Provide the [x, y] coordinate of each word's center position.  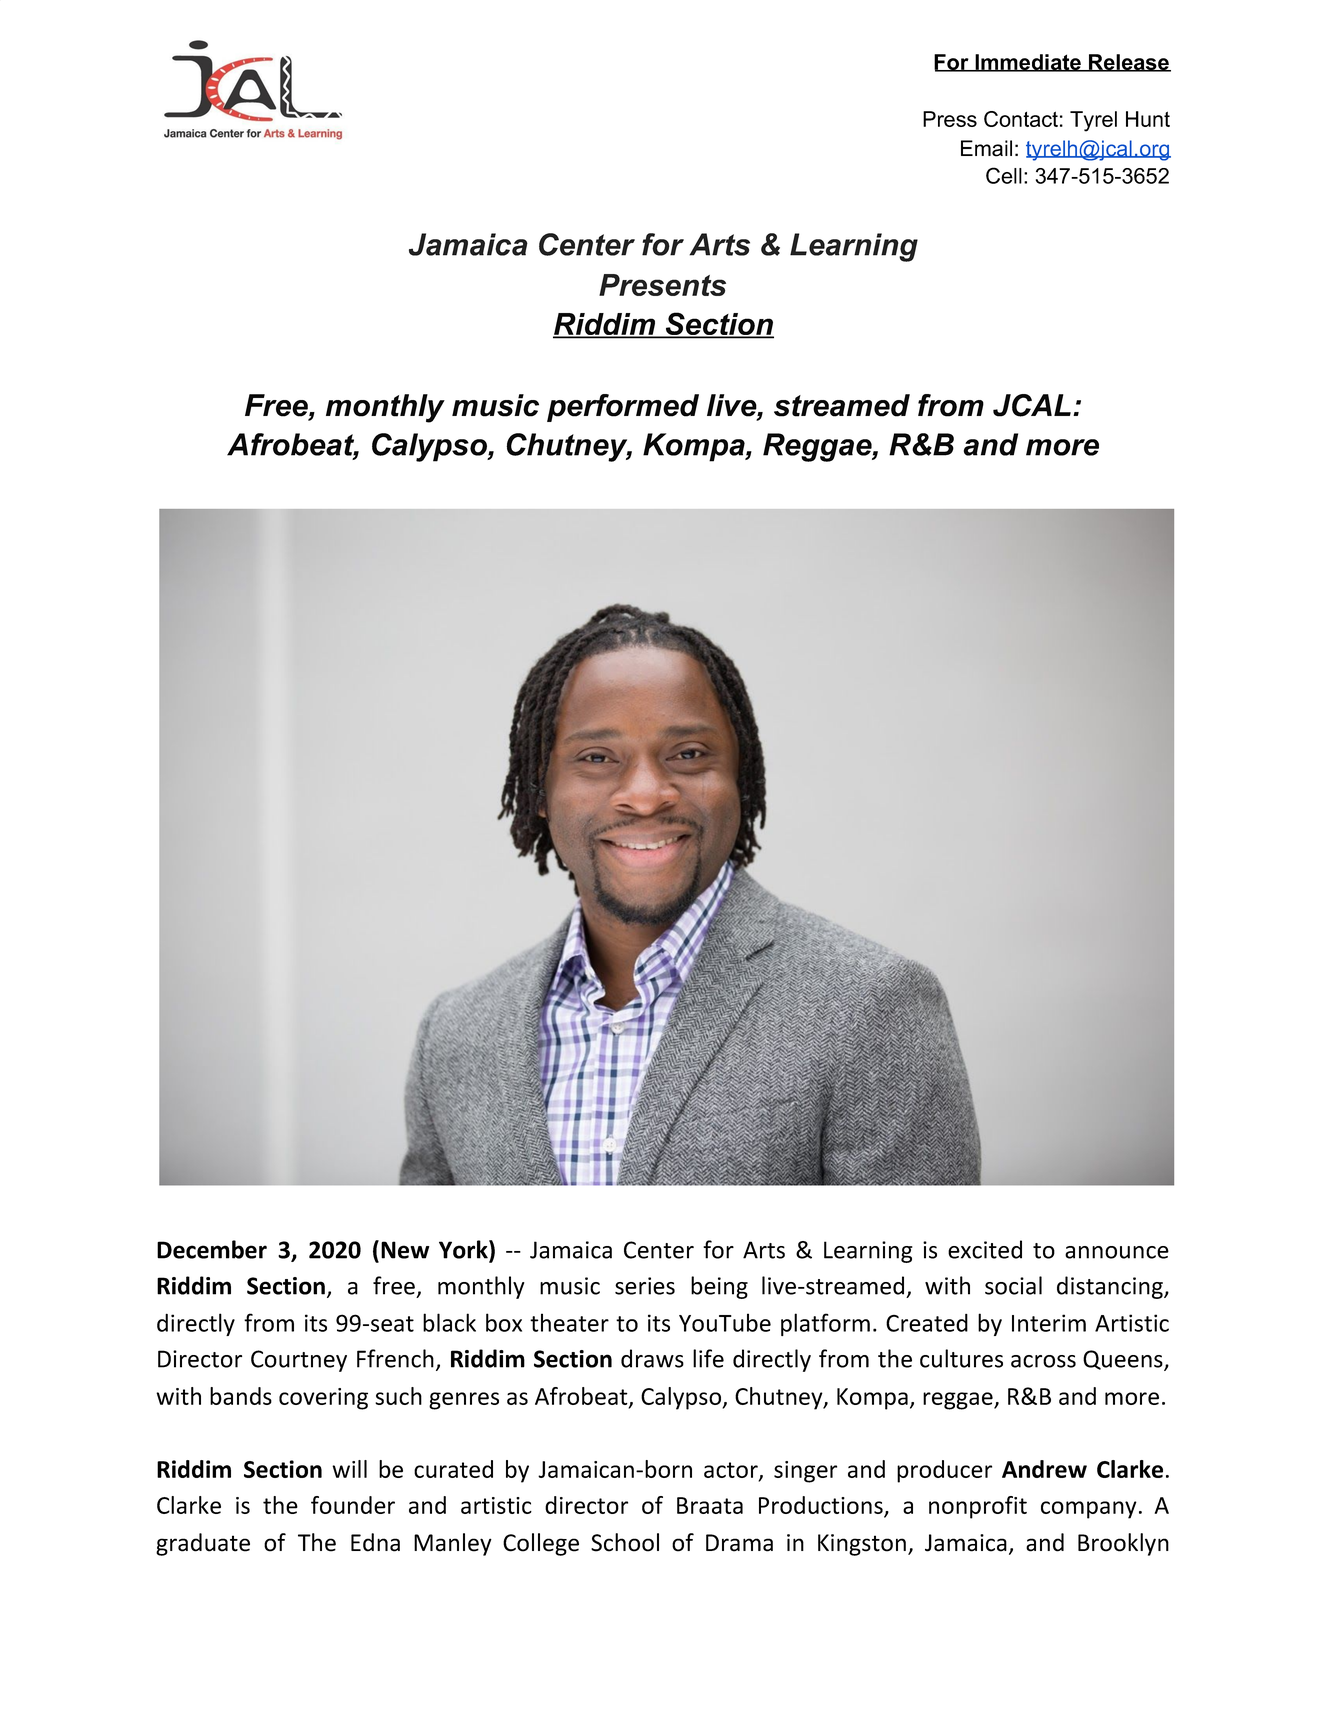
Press [950, 119]
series [645, 1286]
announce [1117, 1252]
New [405, 1250]
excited [985, 1249]
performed [623, 408]
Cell [1004, 175]
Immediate [1028, 63]
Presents [662, 285]
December [212, 1249]
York [464, 1249]
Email [986, 148]
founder [353, 1505]
